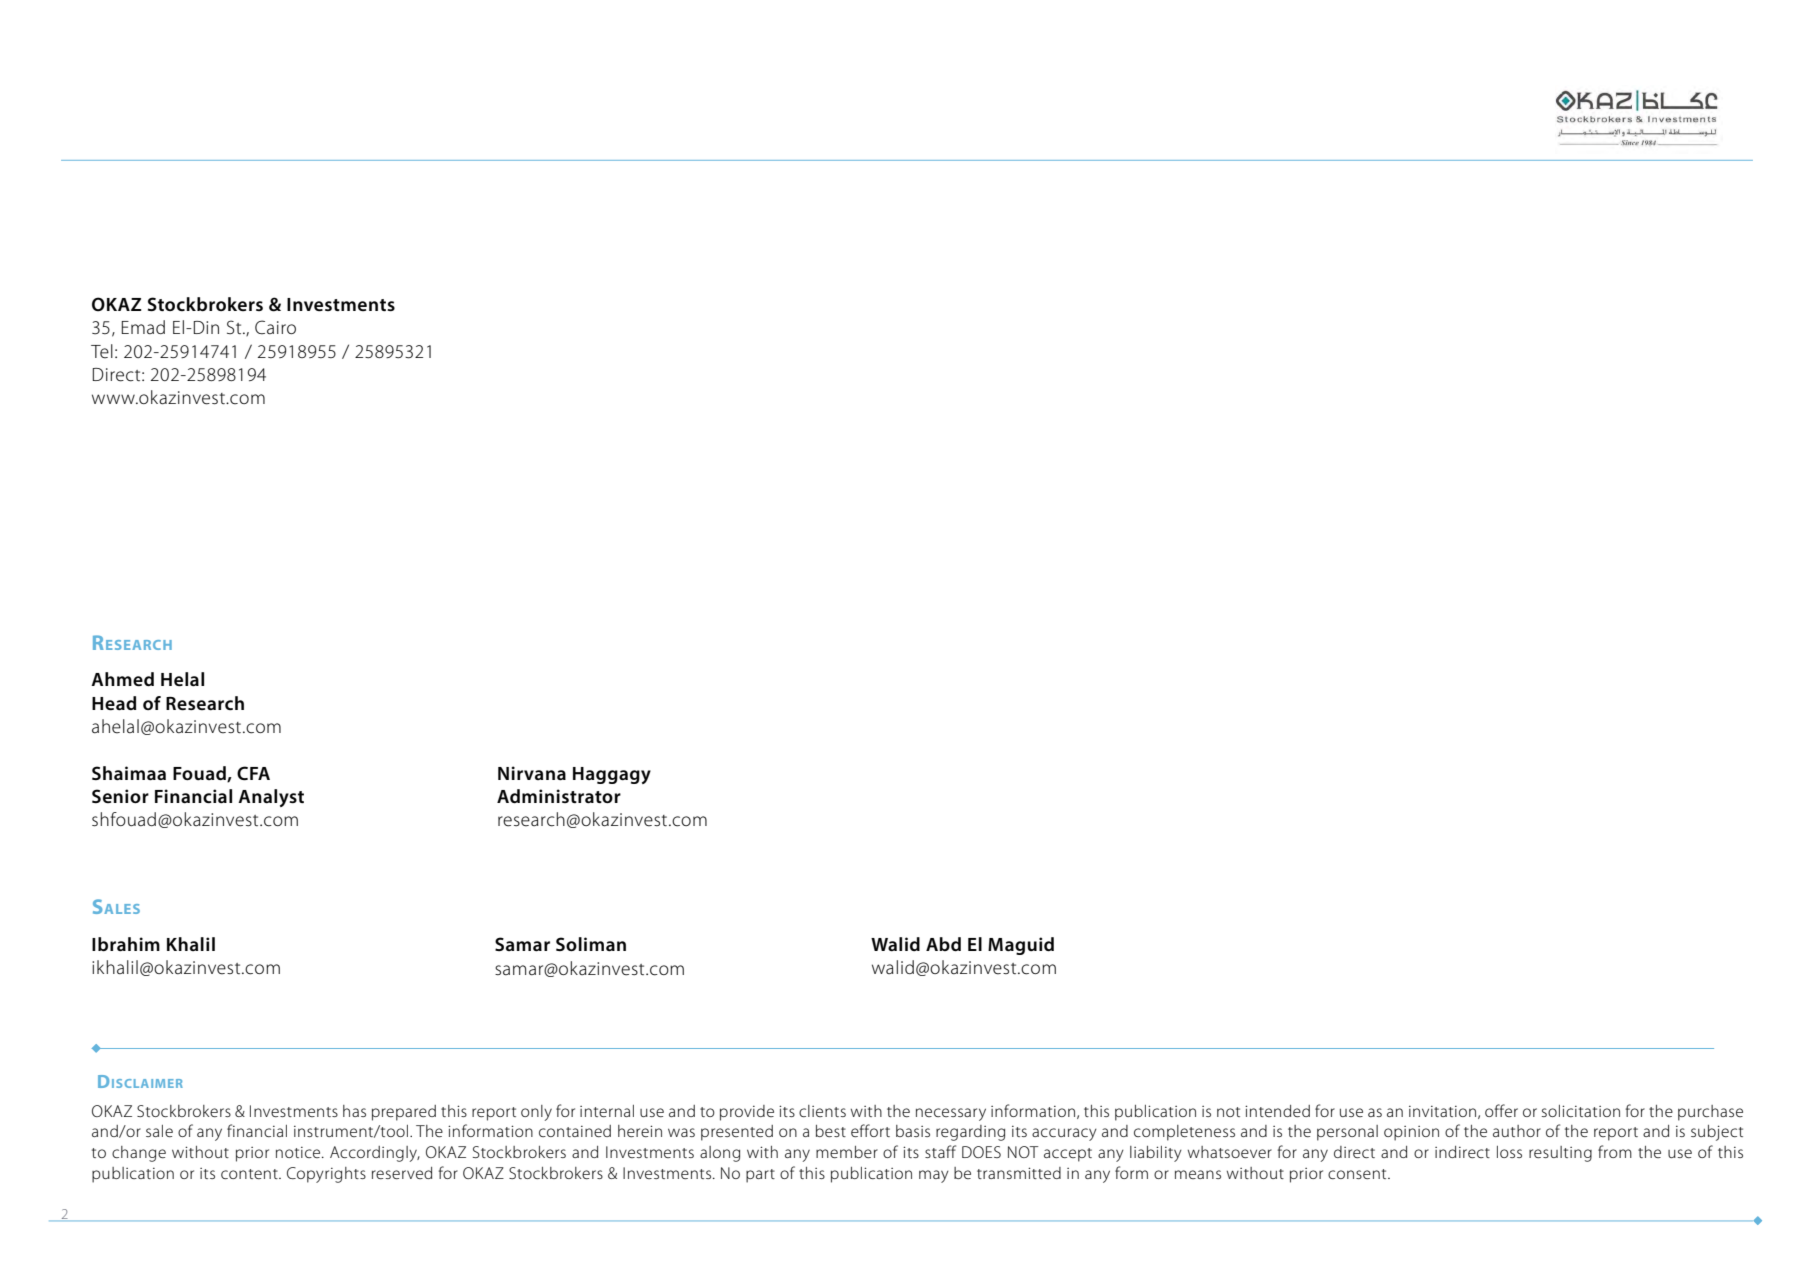 The width and height of the screenshot is (1814, 1282). Describe the element at coordinates (271, 798) in the screenshot. I see `Analyst` at that location.
